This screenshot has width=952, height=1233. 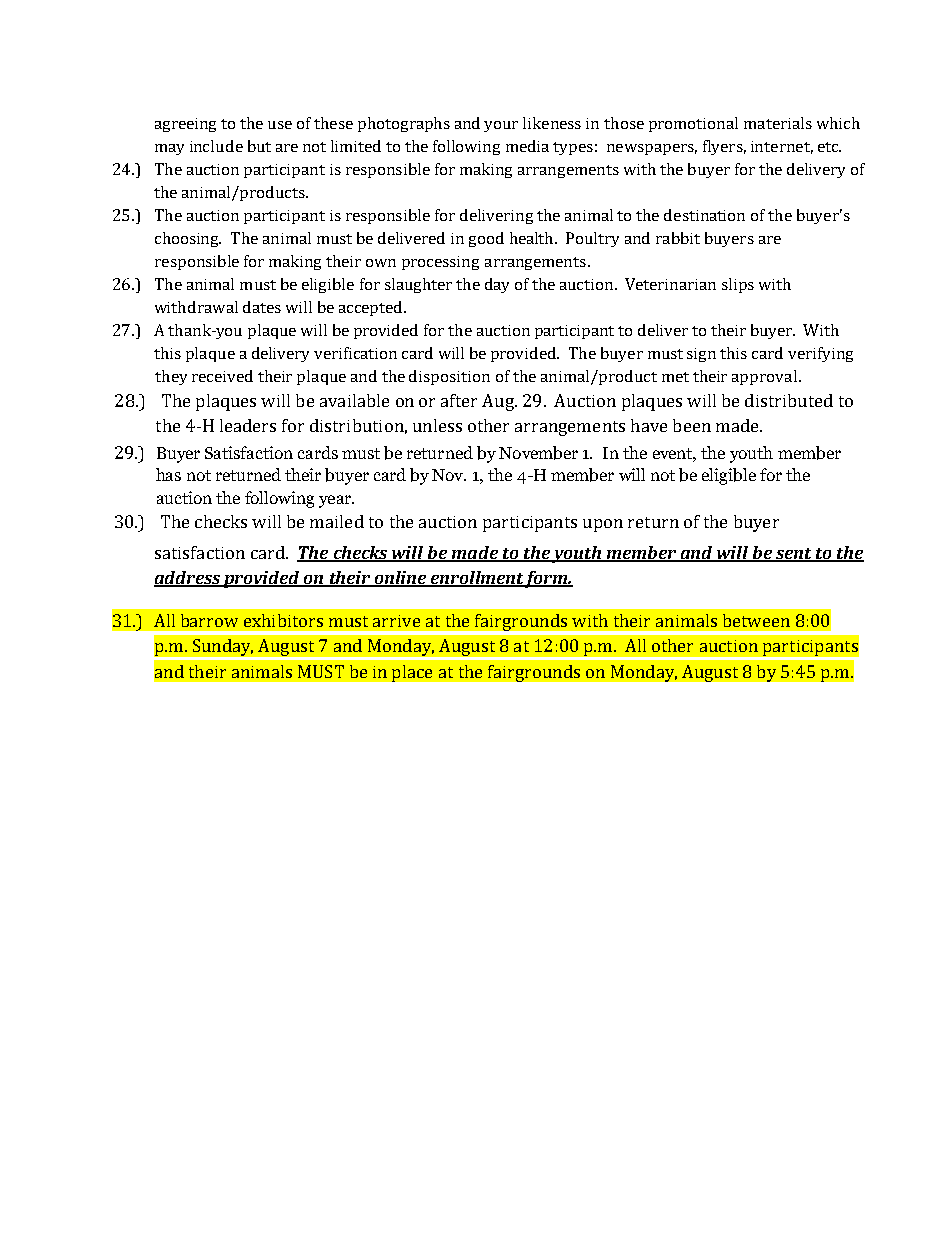 What do you see at coordinates (764, 377) in the screenshot?
I see `approval` at bounding box center [764, 377].
